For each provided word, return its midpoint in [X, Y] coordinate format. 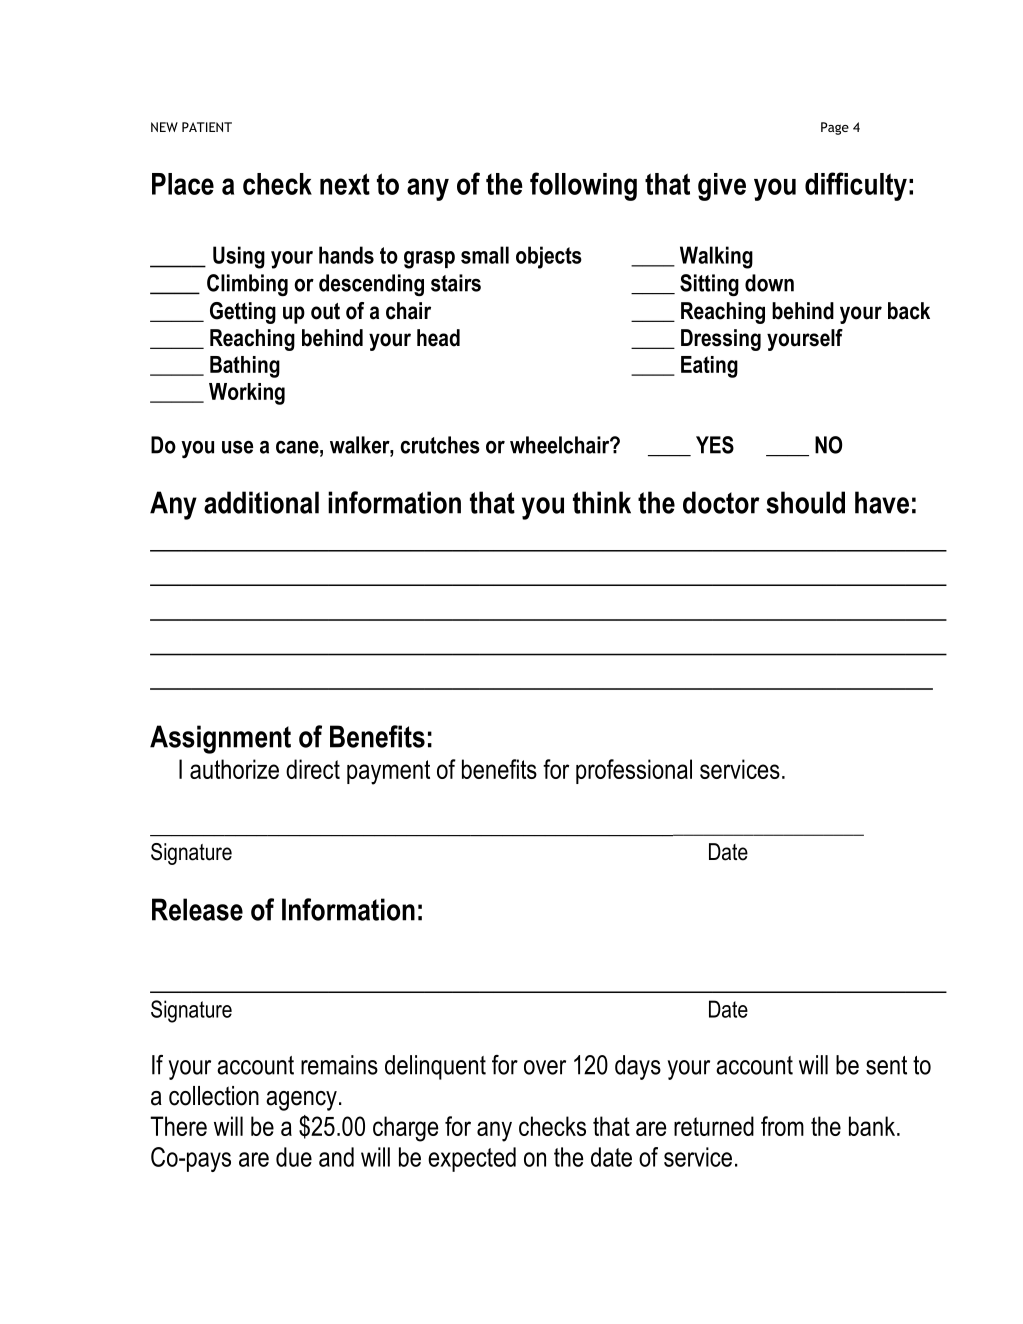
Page [835, 128]
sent [886, 1065]
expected [472, 1159]
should [805, 502]
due [294, 1157]
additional [261, 502]
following [583, 186]
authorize [234, 769]
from [782, 1126]
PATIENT [207, 127]
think [602, 502]
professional [634, 771]
